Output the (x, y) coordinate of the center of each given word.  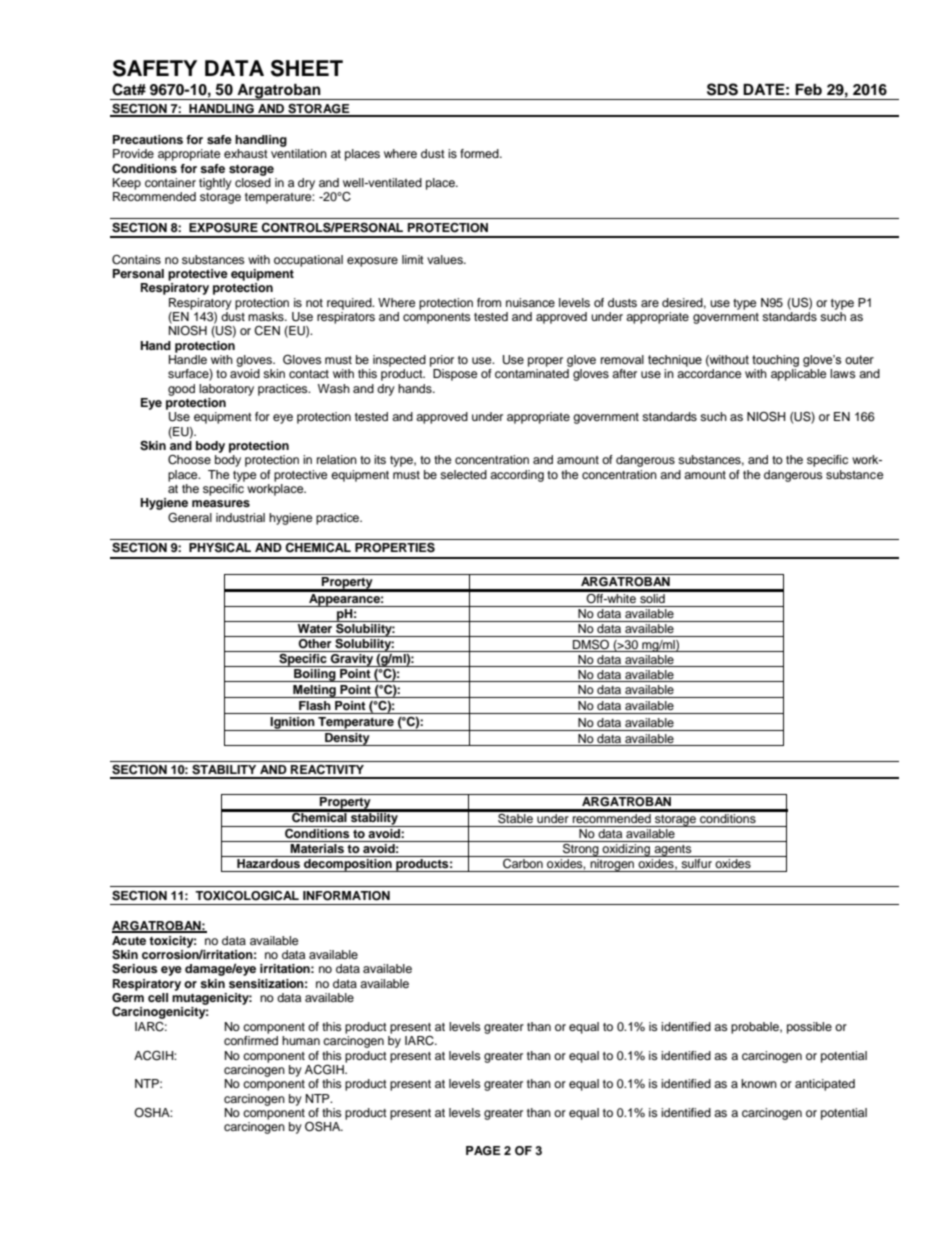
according (517, 476)
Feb (808, 90)
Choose (189, 460)
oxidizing (627, 849)
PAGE (483, 1151)
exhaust (246, 153)
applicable (799, 375)
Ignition (292, 724)
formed (480, 153)
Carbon (523, 862)
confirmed (251, 1040)
